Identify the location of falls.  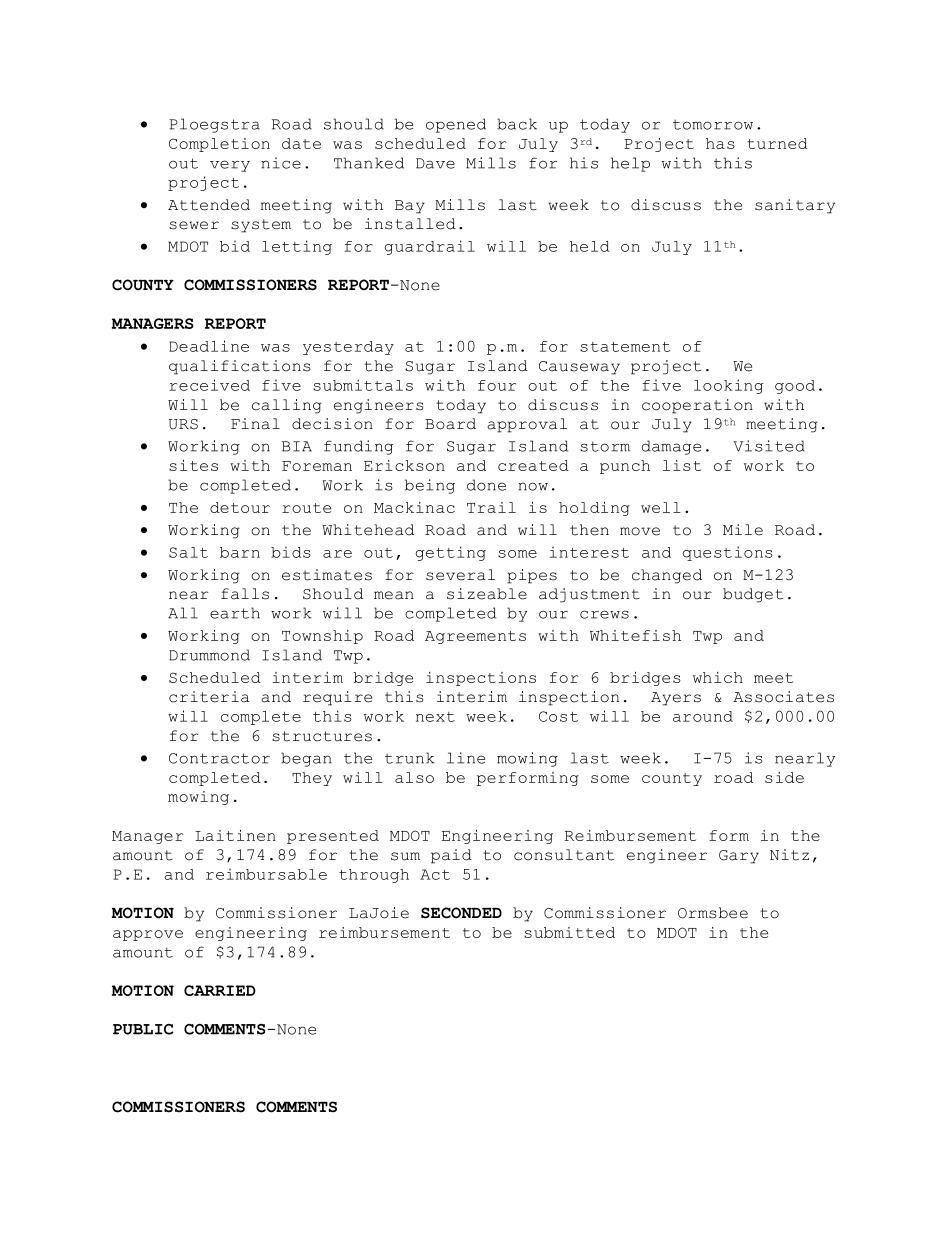
(245, 594).
